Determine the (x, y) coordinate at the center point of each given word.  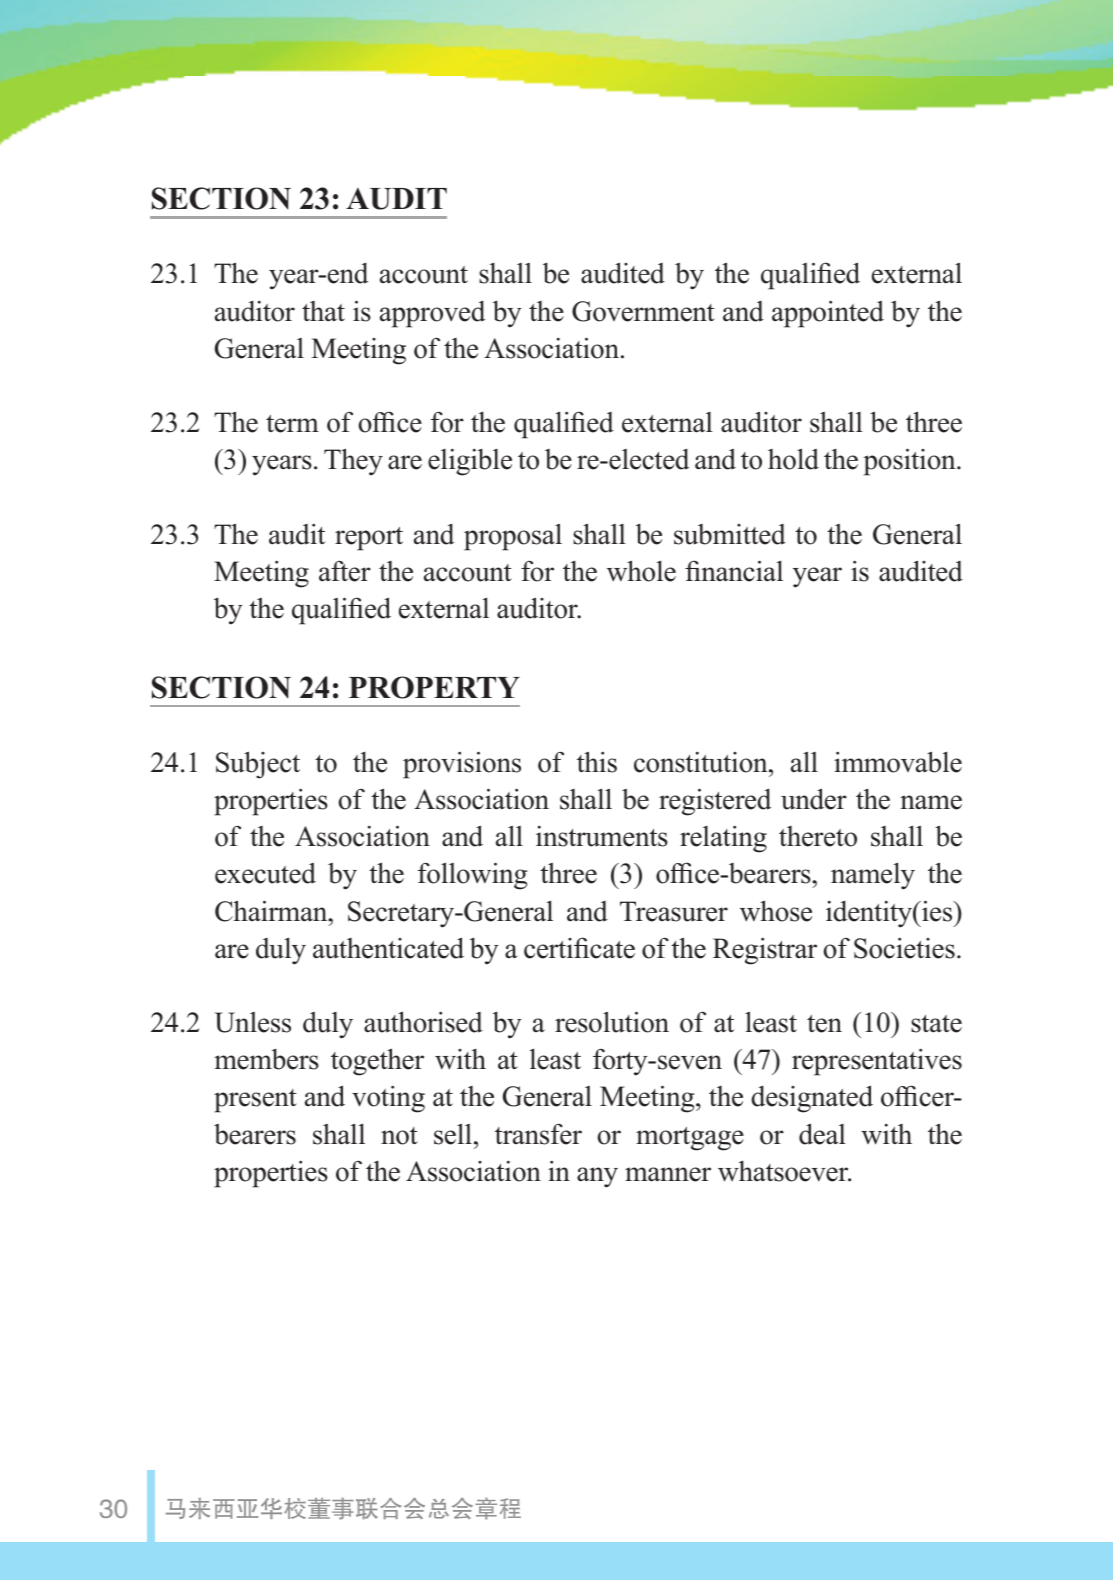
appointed (828, 314)
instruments (602, 836)
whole (641, 571)
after (345, 571)
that (323, 311)
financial (734, 571)
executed (265, 873)
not (399, 1136)
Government (643, 311)
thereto (818, 836)
